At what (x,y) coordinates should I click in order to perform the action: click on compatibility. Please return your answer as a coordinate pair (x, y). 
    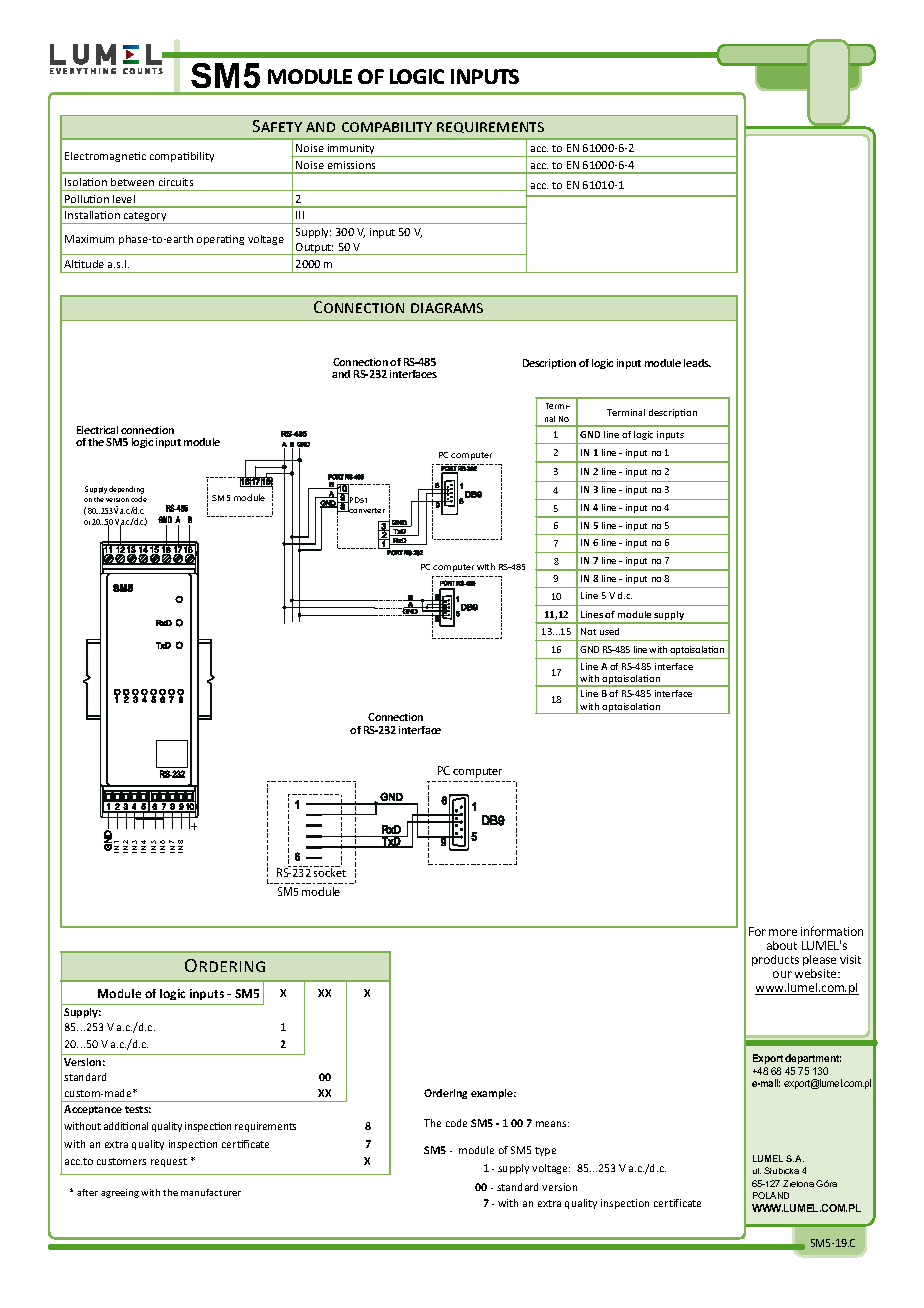
    Looking at the image, I should click on (182, 157).
